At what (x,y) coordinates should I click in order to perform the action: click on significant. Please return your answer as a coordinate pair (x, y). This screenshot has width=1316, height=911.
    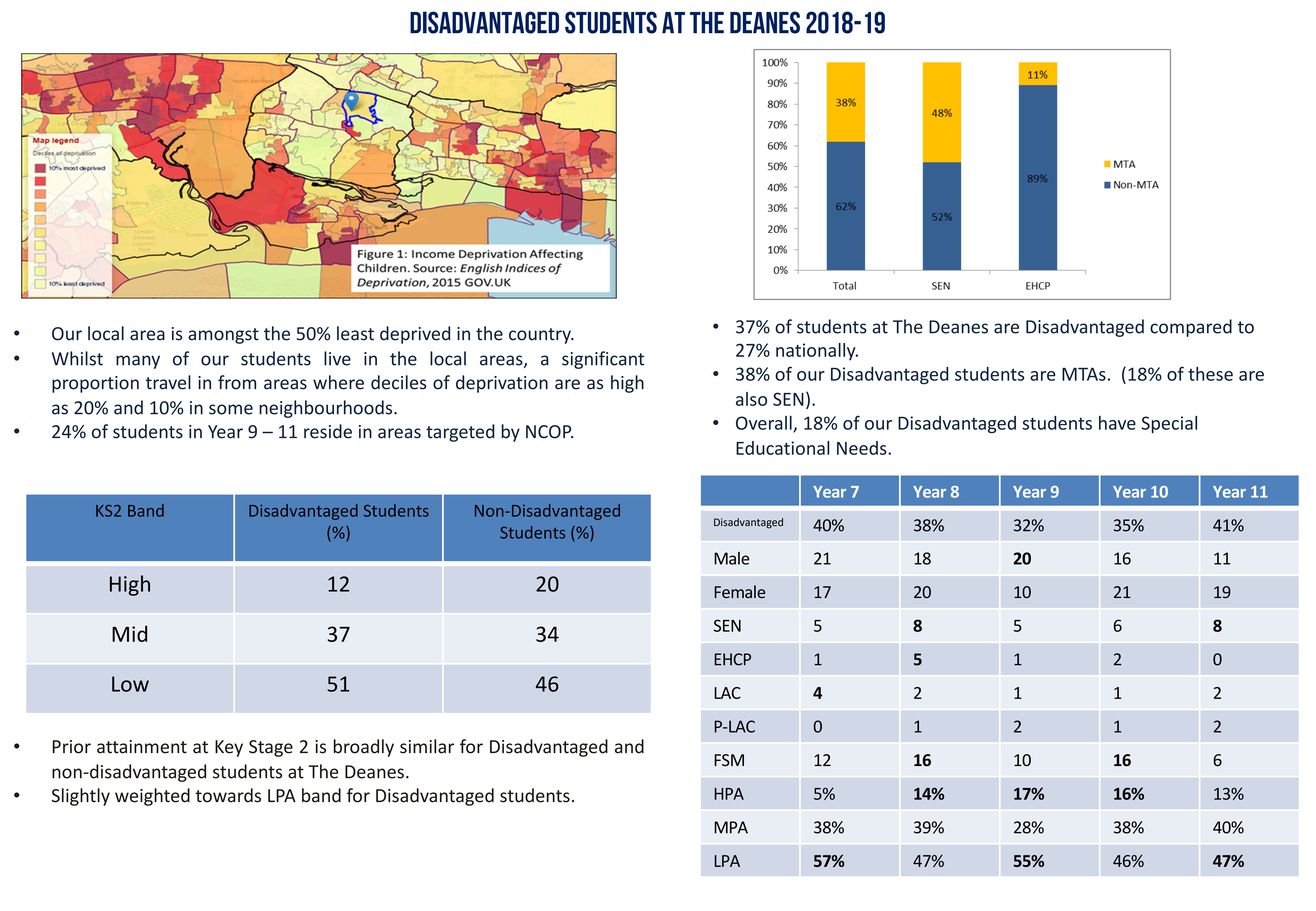
    Looking at the image, I should click on (603, 360).
